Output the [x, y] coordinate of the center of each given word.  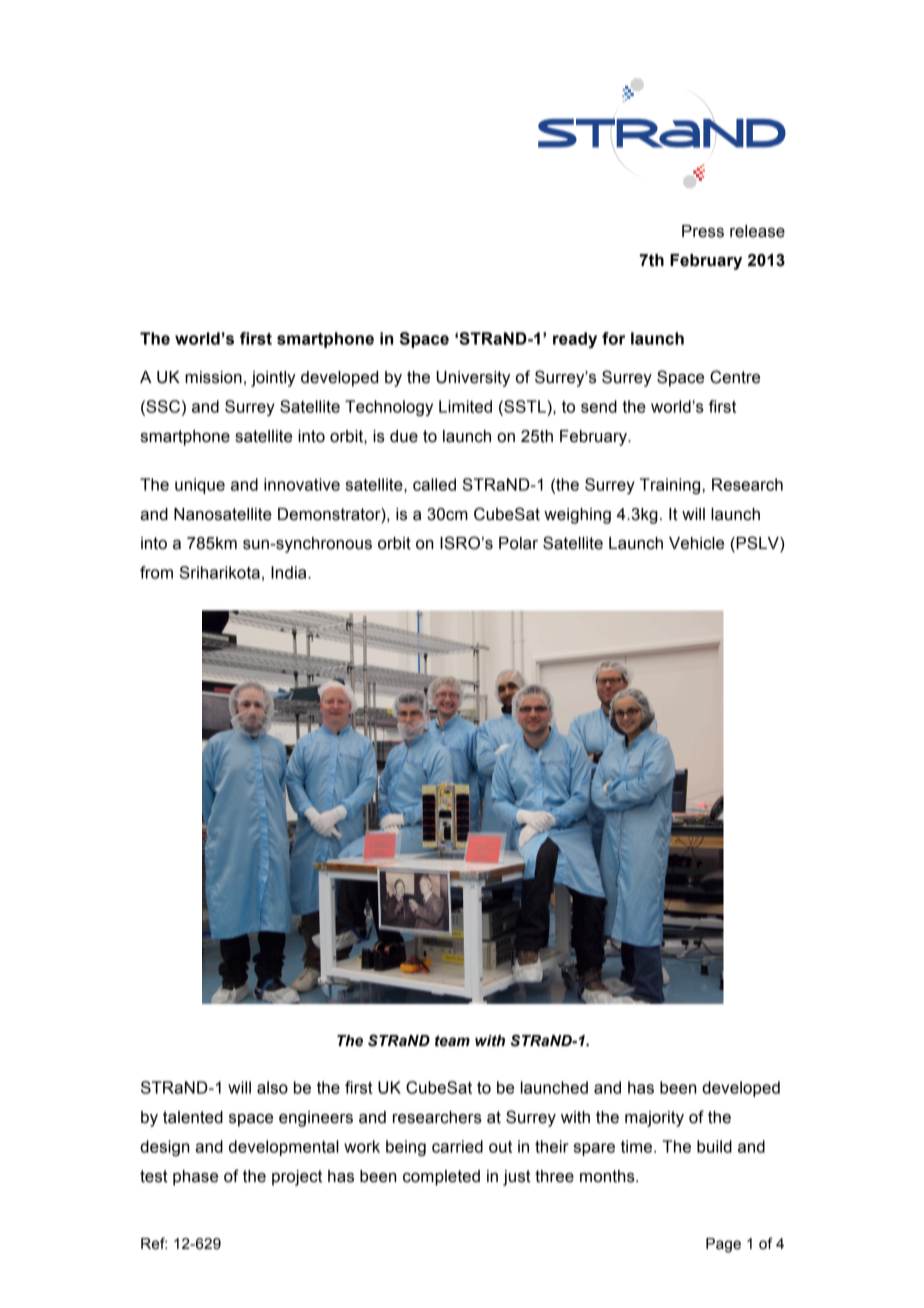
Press [703, 231]
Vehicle [696, 543]
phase [195, 1178]
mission [213, 377]
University [473, 379]
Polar [518, 543]
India [290, 572]
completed [441, 1178]
